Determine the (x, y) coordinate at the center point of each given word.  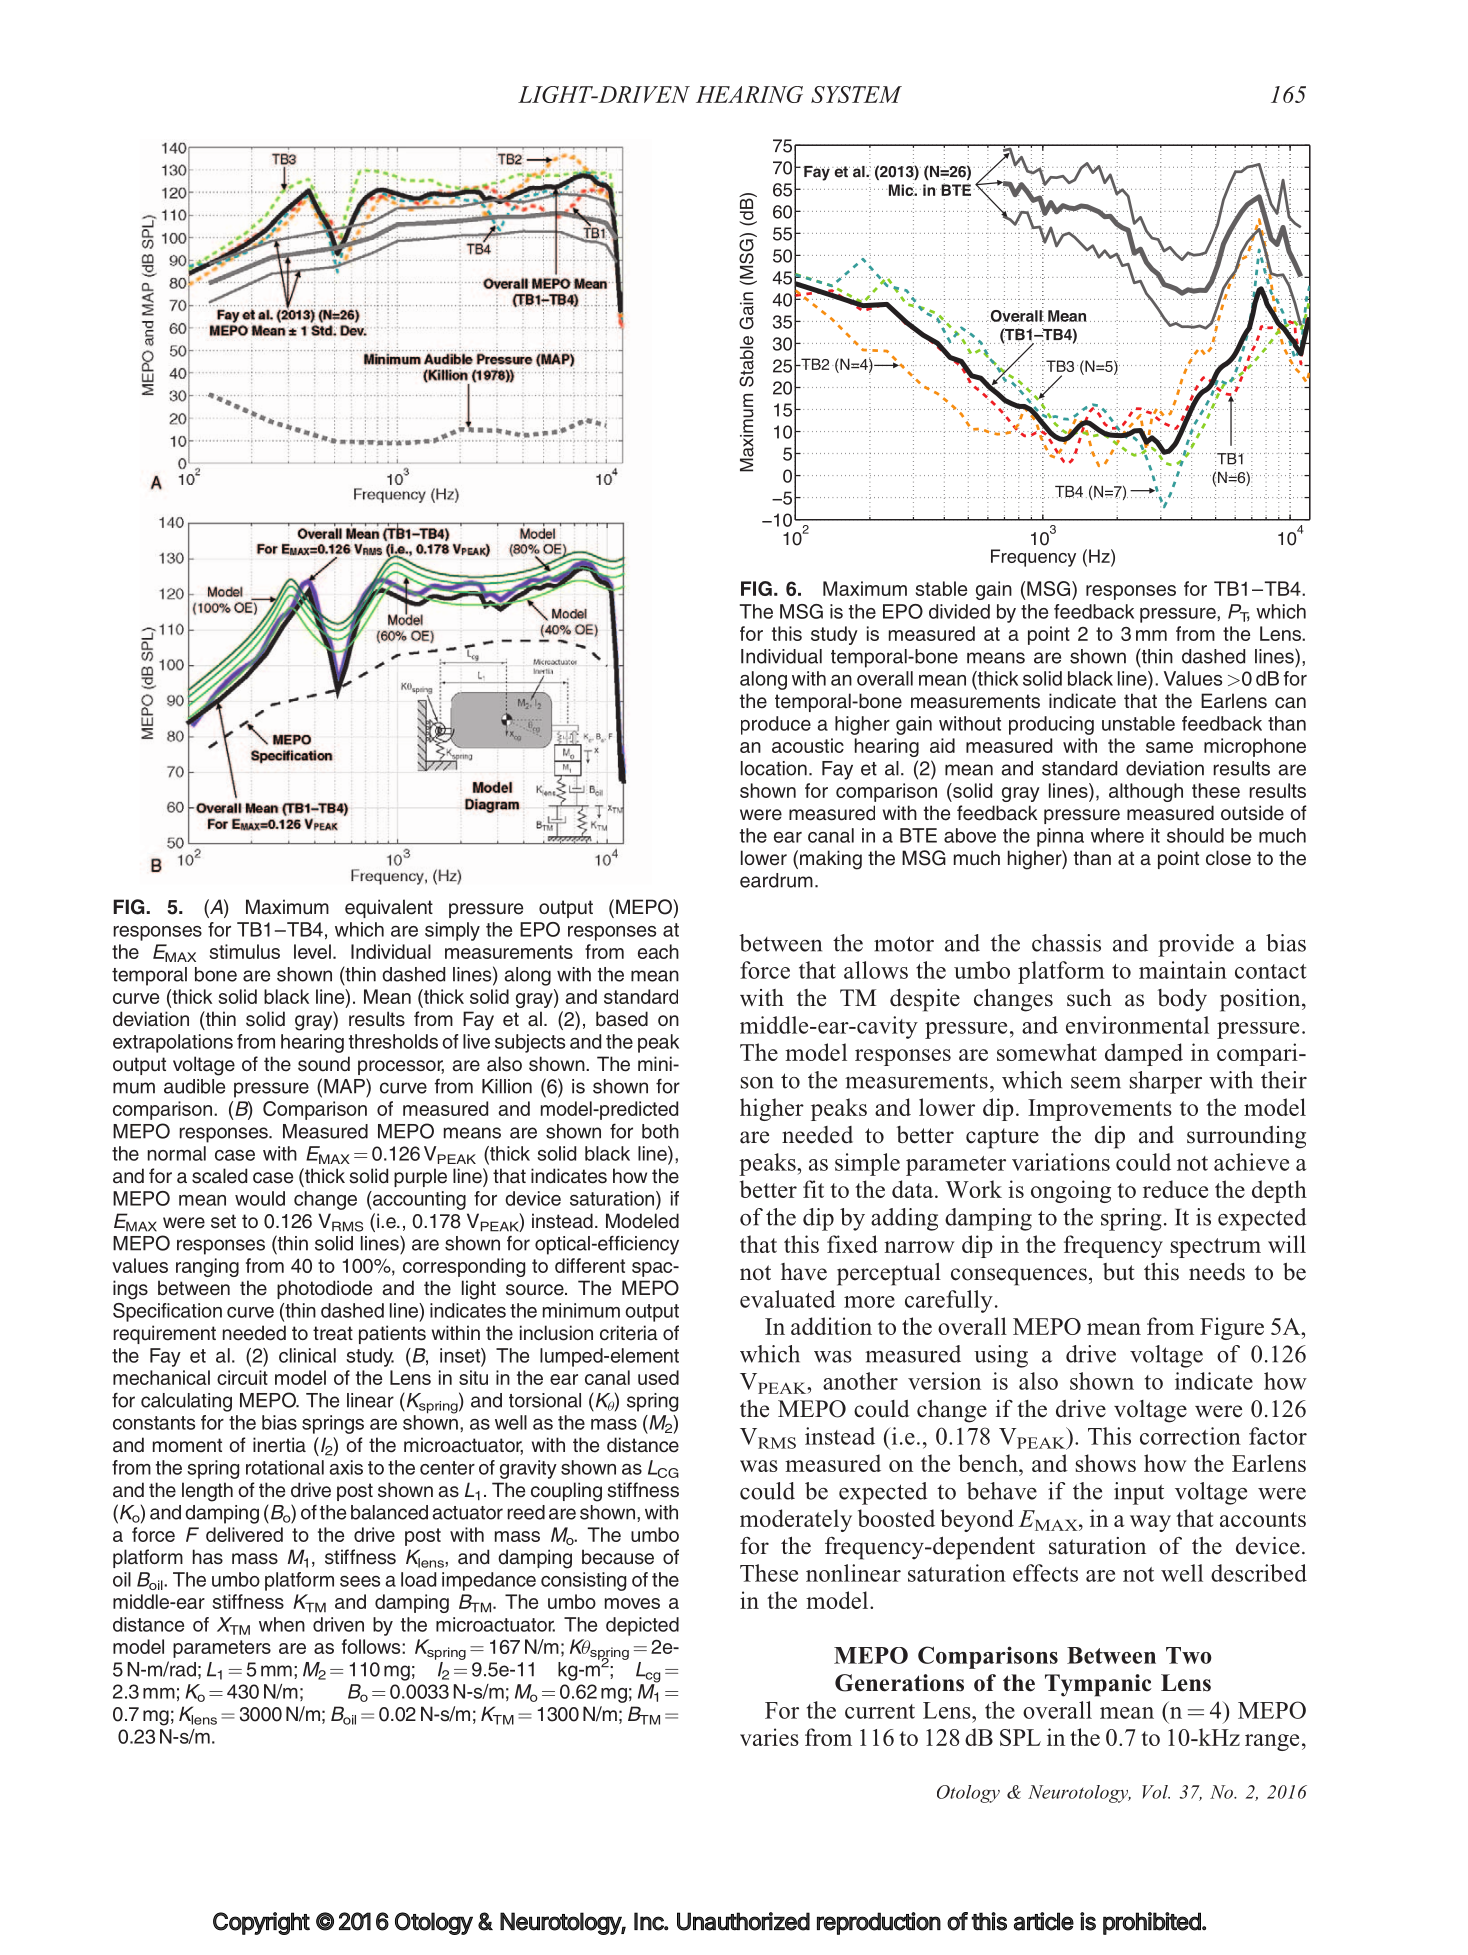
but (1119, 1272)
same (1169, 747)
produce (776, 725)
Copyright (261, 1923)
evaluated (788, 1299)
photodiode (324, 1289)
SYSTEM (856, 94)
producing (1051, 725)
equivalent (389, 908)
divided (959, 611)
